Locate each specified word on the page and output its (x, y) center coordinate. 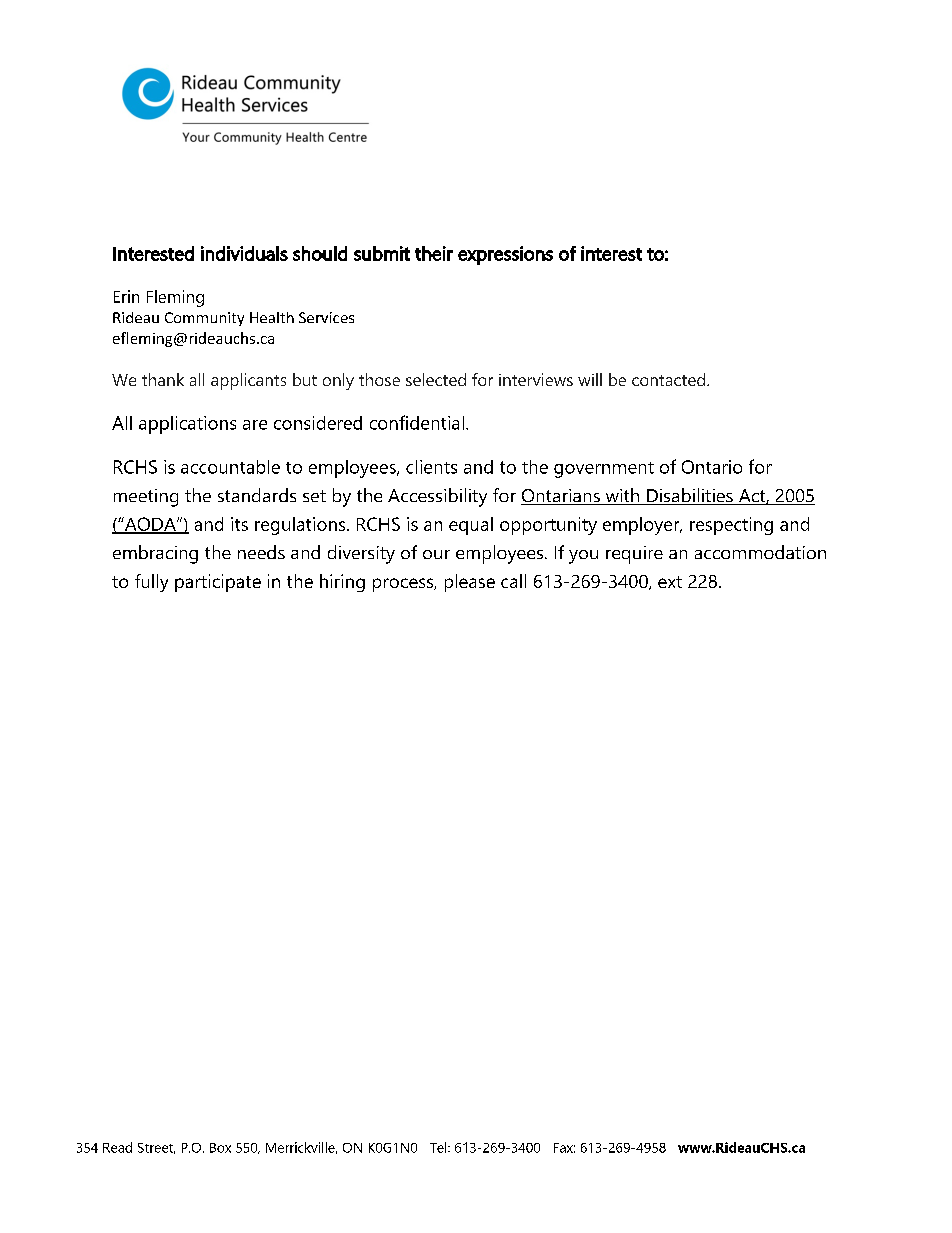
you (583, 557)
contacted (668, 379)
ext (670, 582)
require (634, 555)
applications (187, 425)
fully (151, 583)
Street (156, 1148)
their (434, 253)
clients (431, 467)
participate (218, 583)
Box (220, 1148)
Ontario (712, 467)
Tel (439, 1147)
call (513, 581)
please (470, 583)
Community (204, 319)
